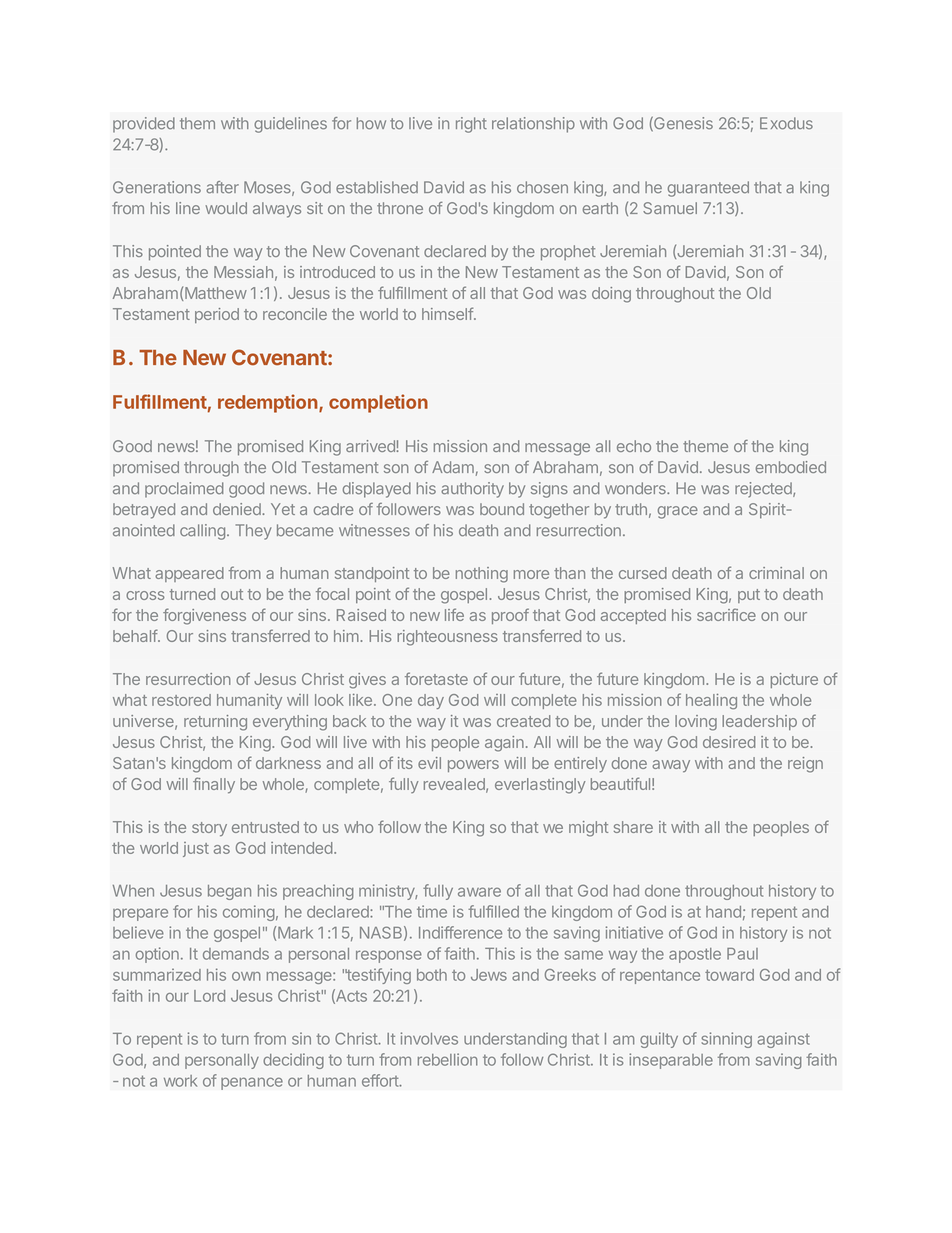 The width and height of the screenshot is (952, 1233). What do you see at coordinates (448, 313) in the screenshot?
I see `himself` at bounding box center [448, 313].
